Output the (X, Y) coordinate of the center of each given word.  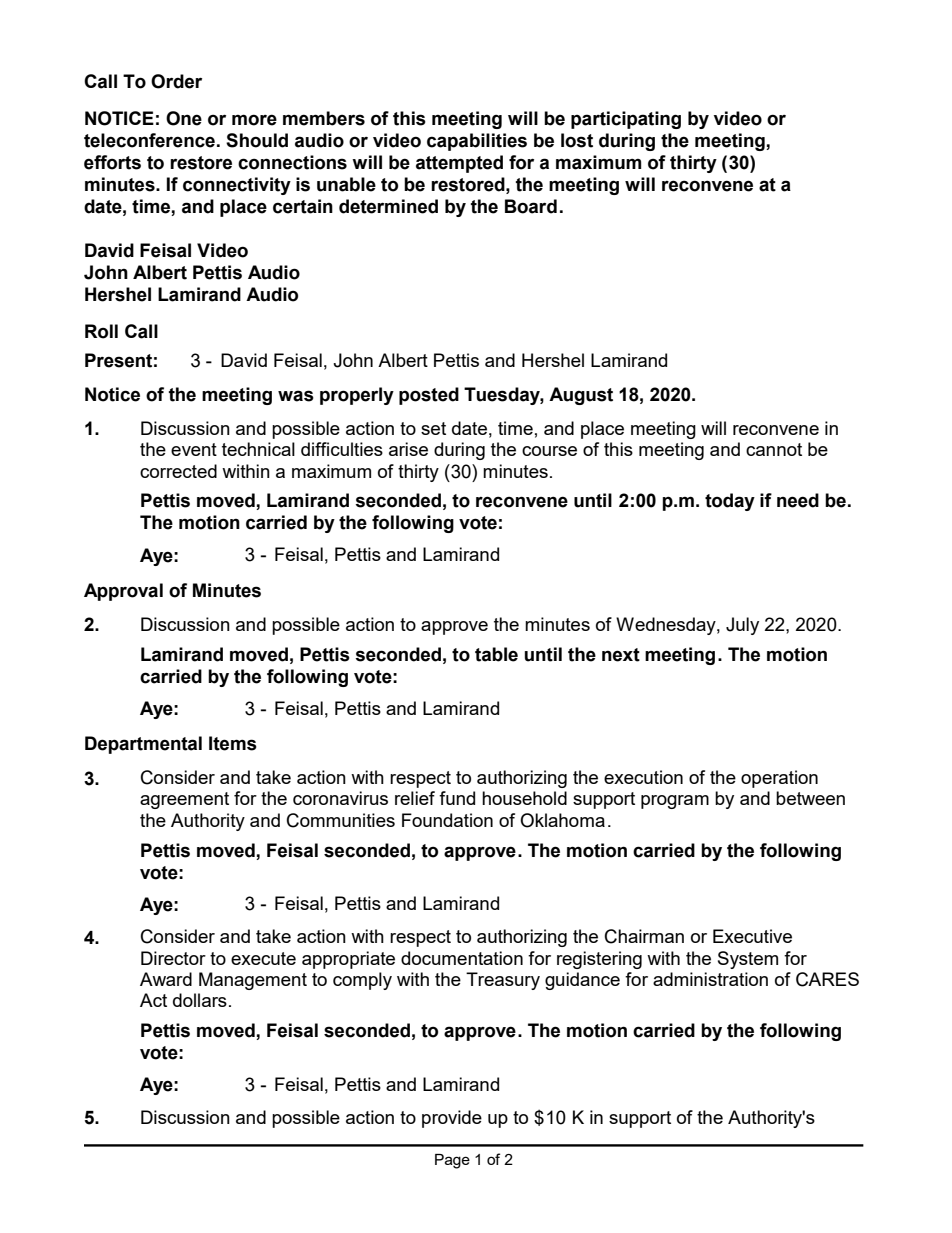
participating (626, 120)
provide (452, 1119)
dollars (200, 1000)
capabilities (477, 142)
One (184, 118)
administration (710, 979)
